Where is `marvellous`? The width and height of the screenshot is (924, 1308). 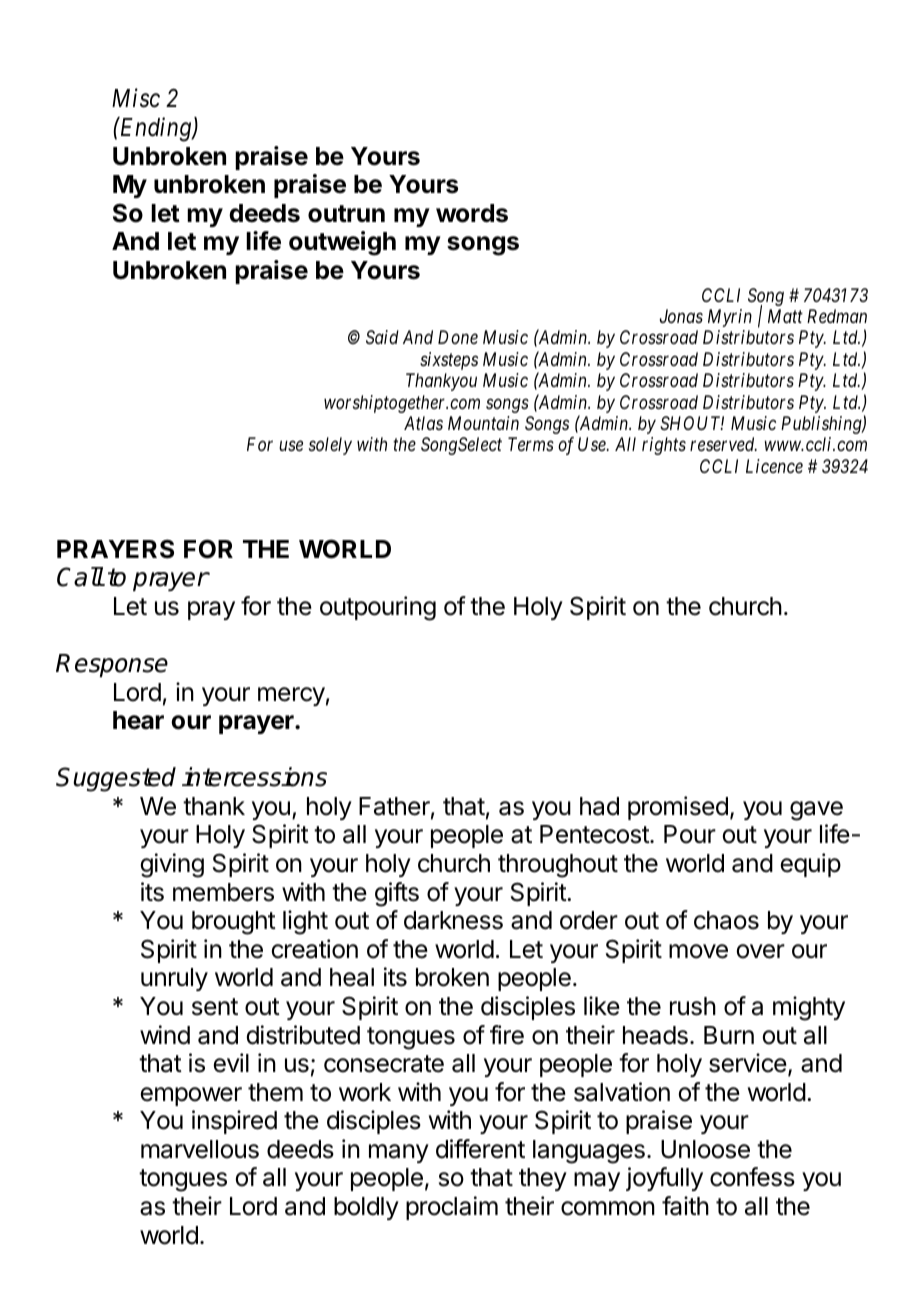 marvellous is located at coordinates (200, 1149).
